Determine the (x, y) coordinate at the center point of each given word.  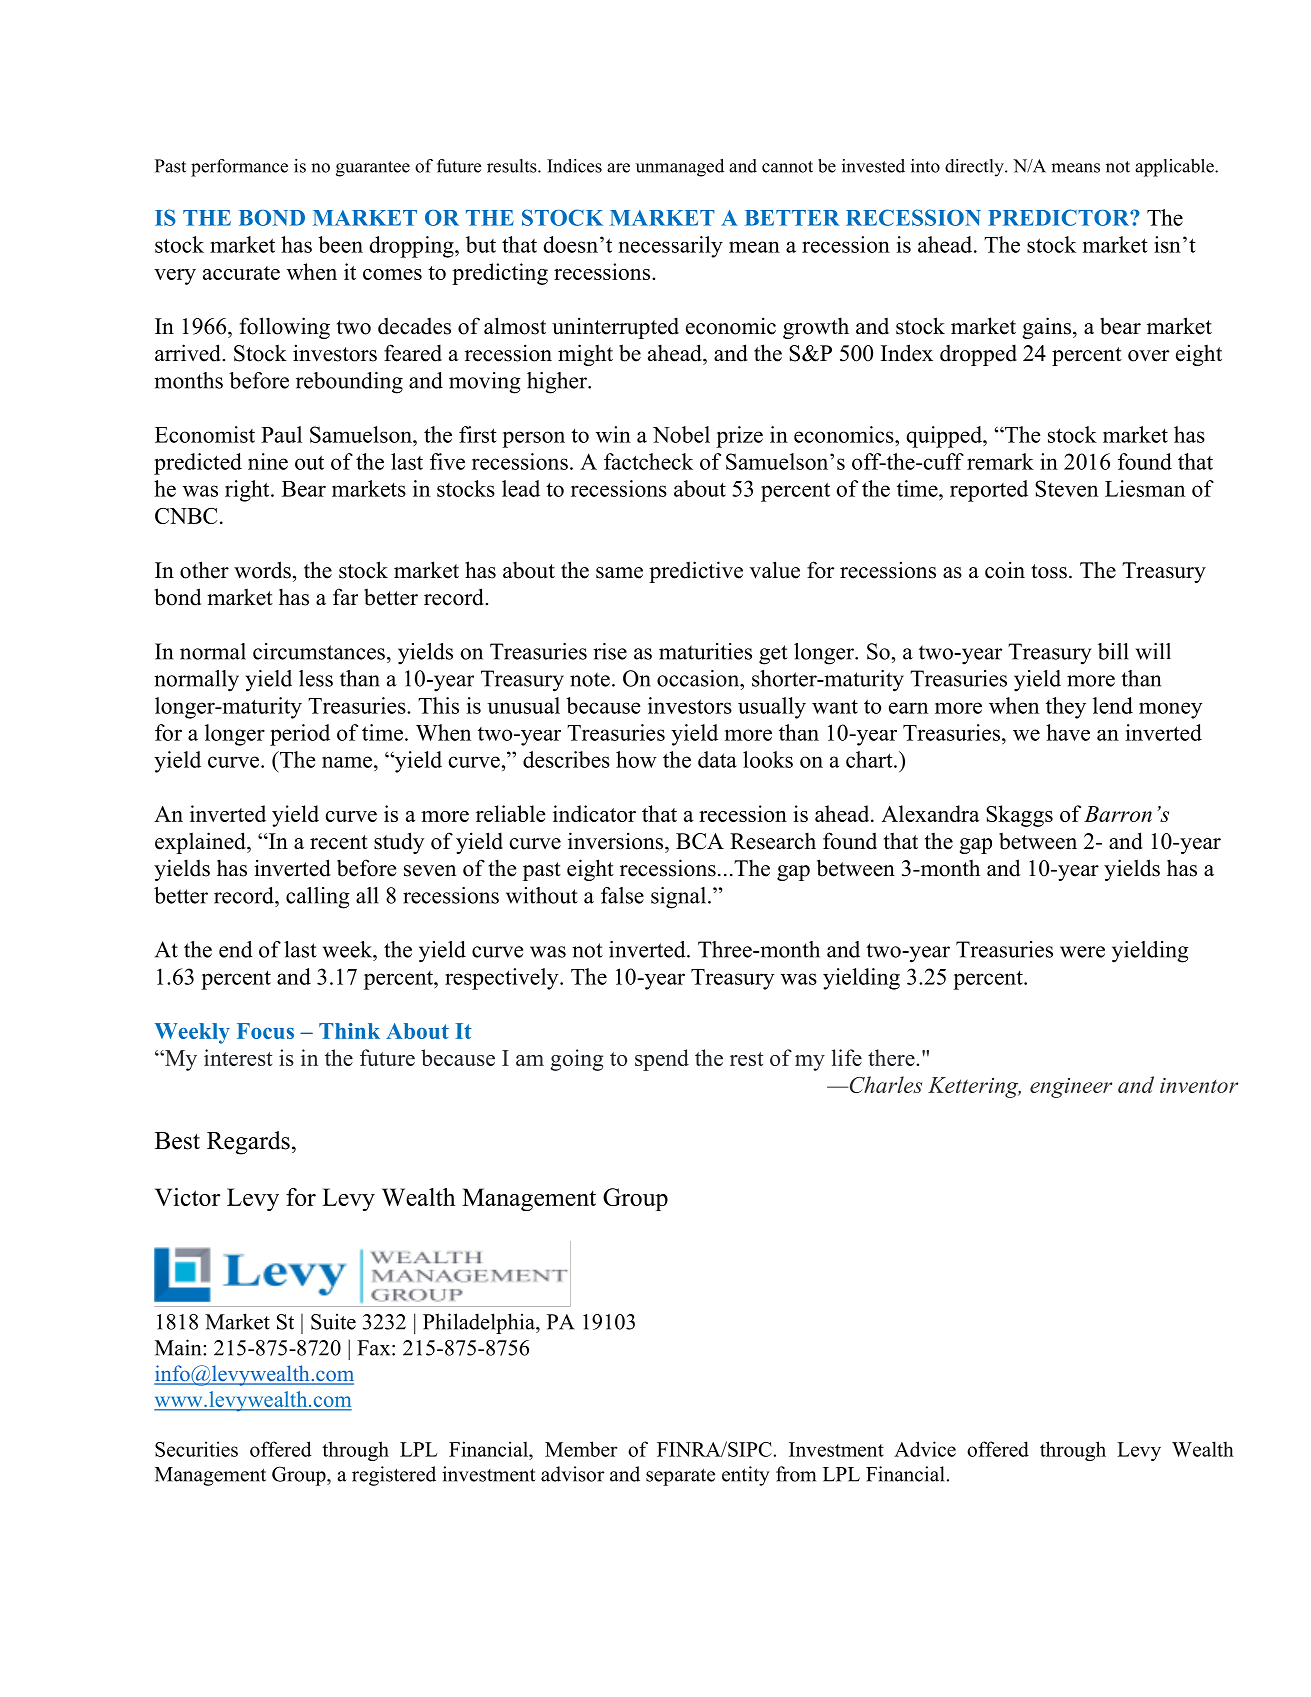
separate (680, 1477)
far (345, 596)
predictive (696, 572)
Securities (196, 1449)
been (340, 244)
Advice (925, 1449)
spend (662, 1060)
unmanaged (680, 168)
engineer (1071, 1088)
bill (1113, 651)
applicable (1175, 168)
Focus (265, 1031)
